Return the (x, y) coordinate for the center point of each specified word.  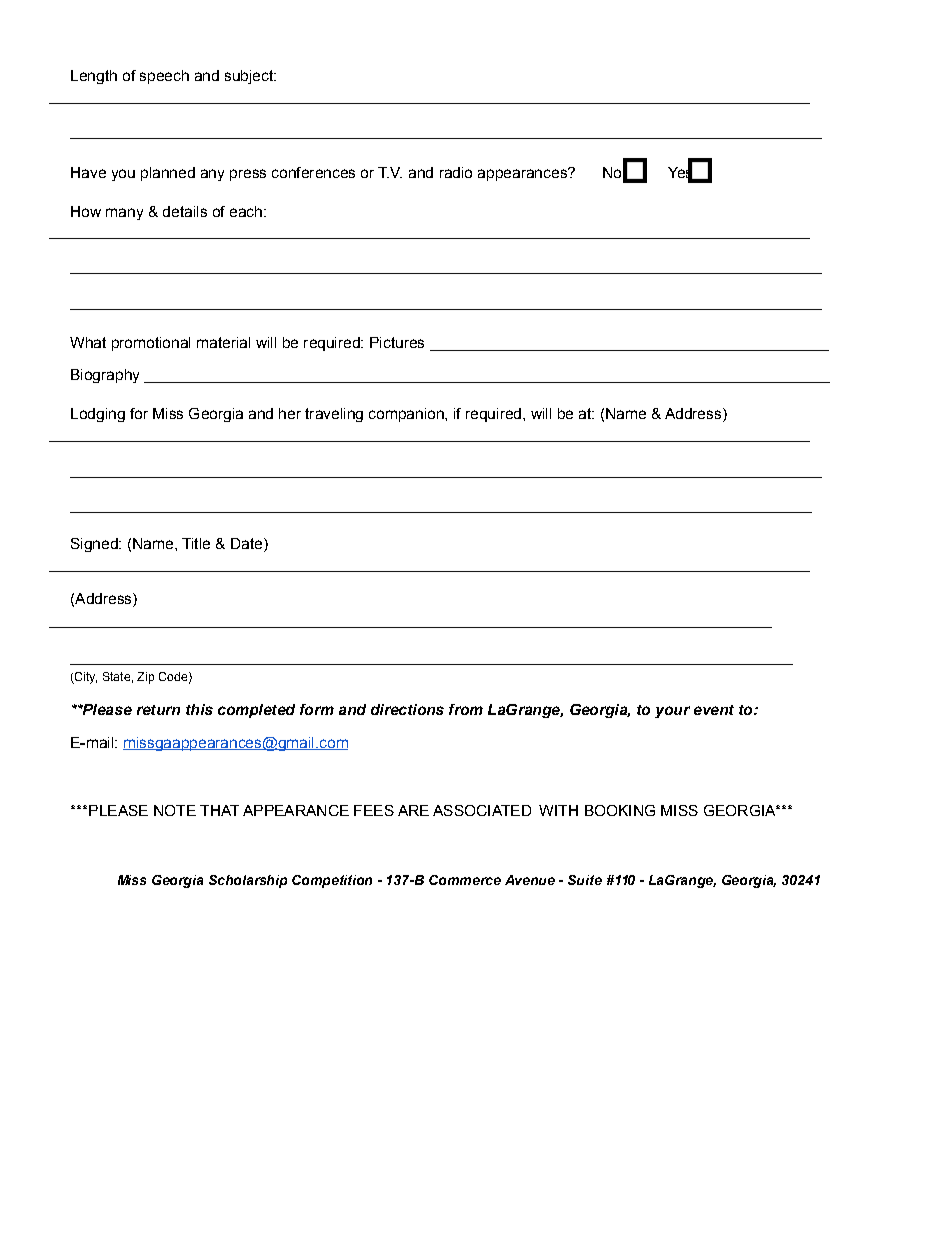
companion (407, 415)
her (290, 413)
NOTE (175, 810)
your (672, 712)
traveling (334, 415)
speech (164, 77)
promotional (151, 344)
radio (456, 172)
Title (196, 543)
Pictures (397, 342)
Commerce (465, 880)
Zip (145, 678)
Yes (681, 172)
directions (407, 709)
